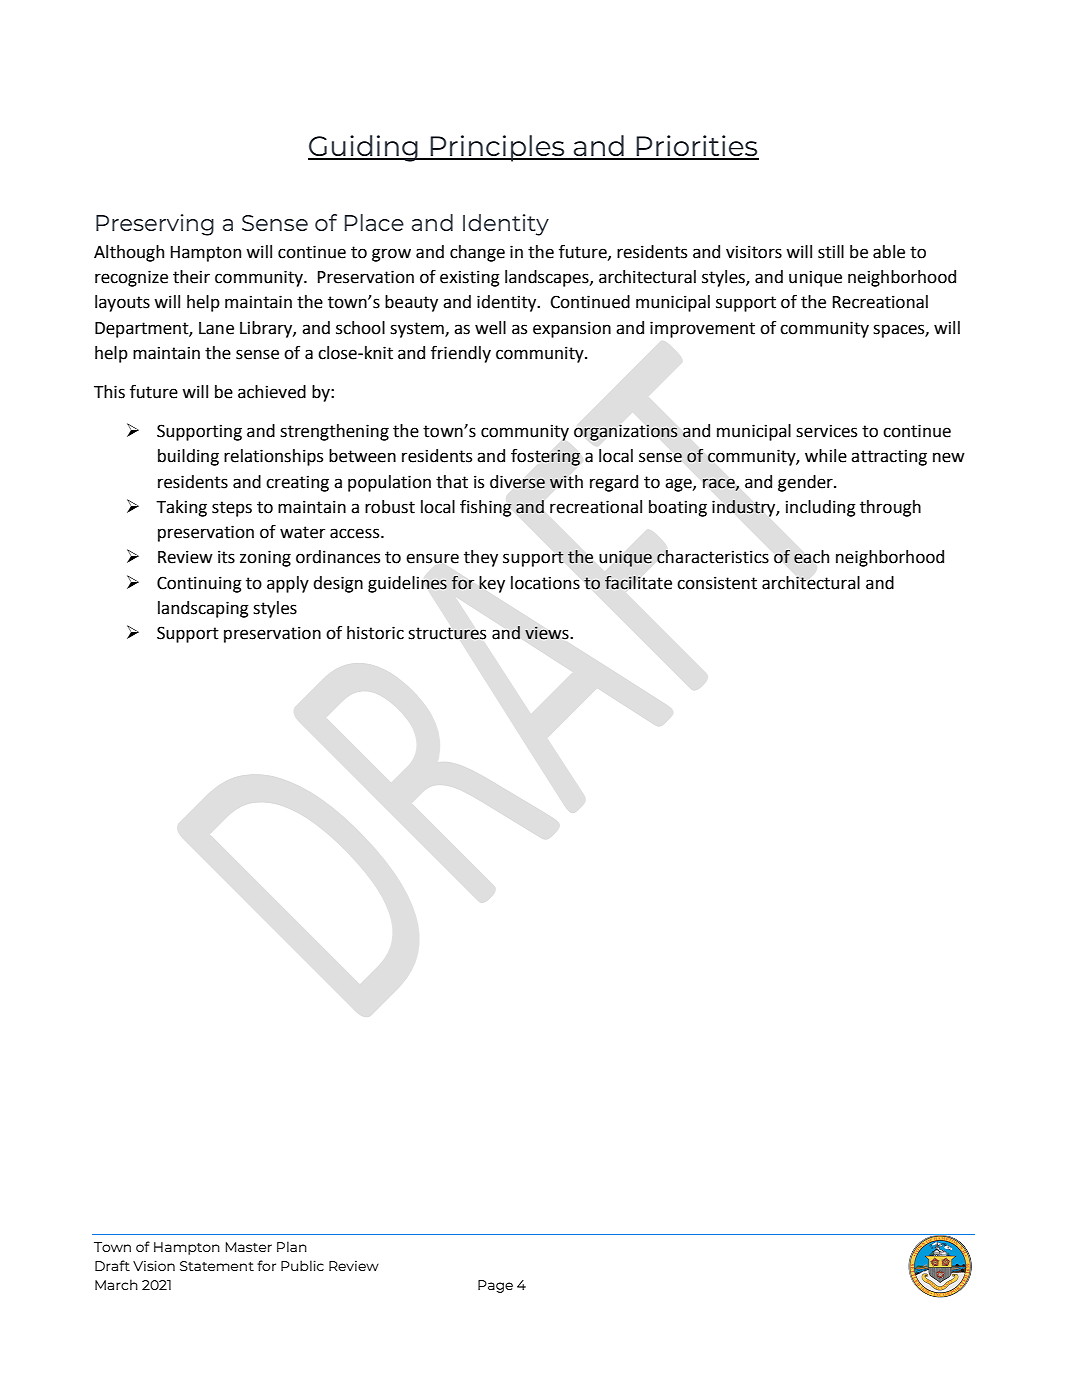  What do you see at coordinates (248, 1247) in the document?
I see `Master` at bounding box center [248, 1247].
